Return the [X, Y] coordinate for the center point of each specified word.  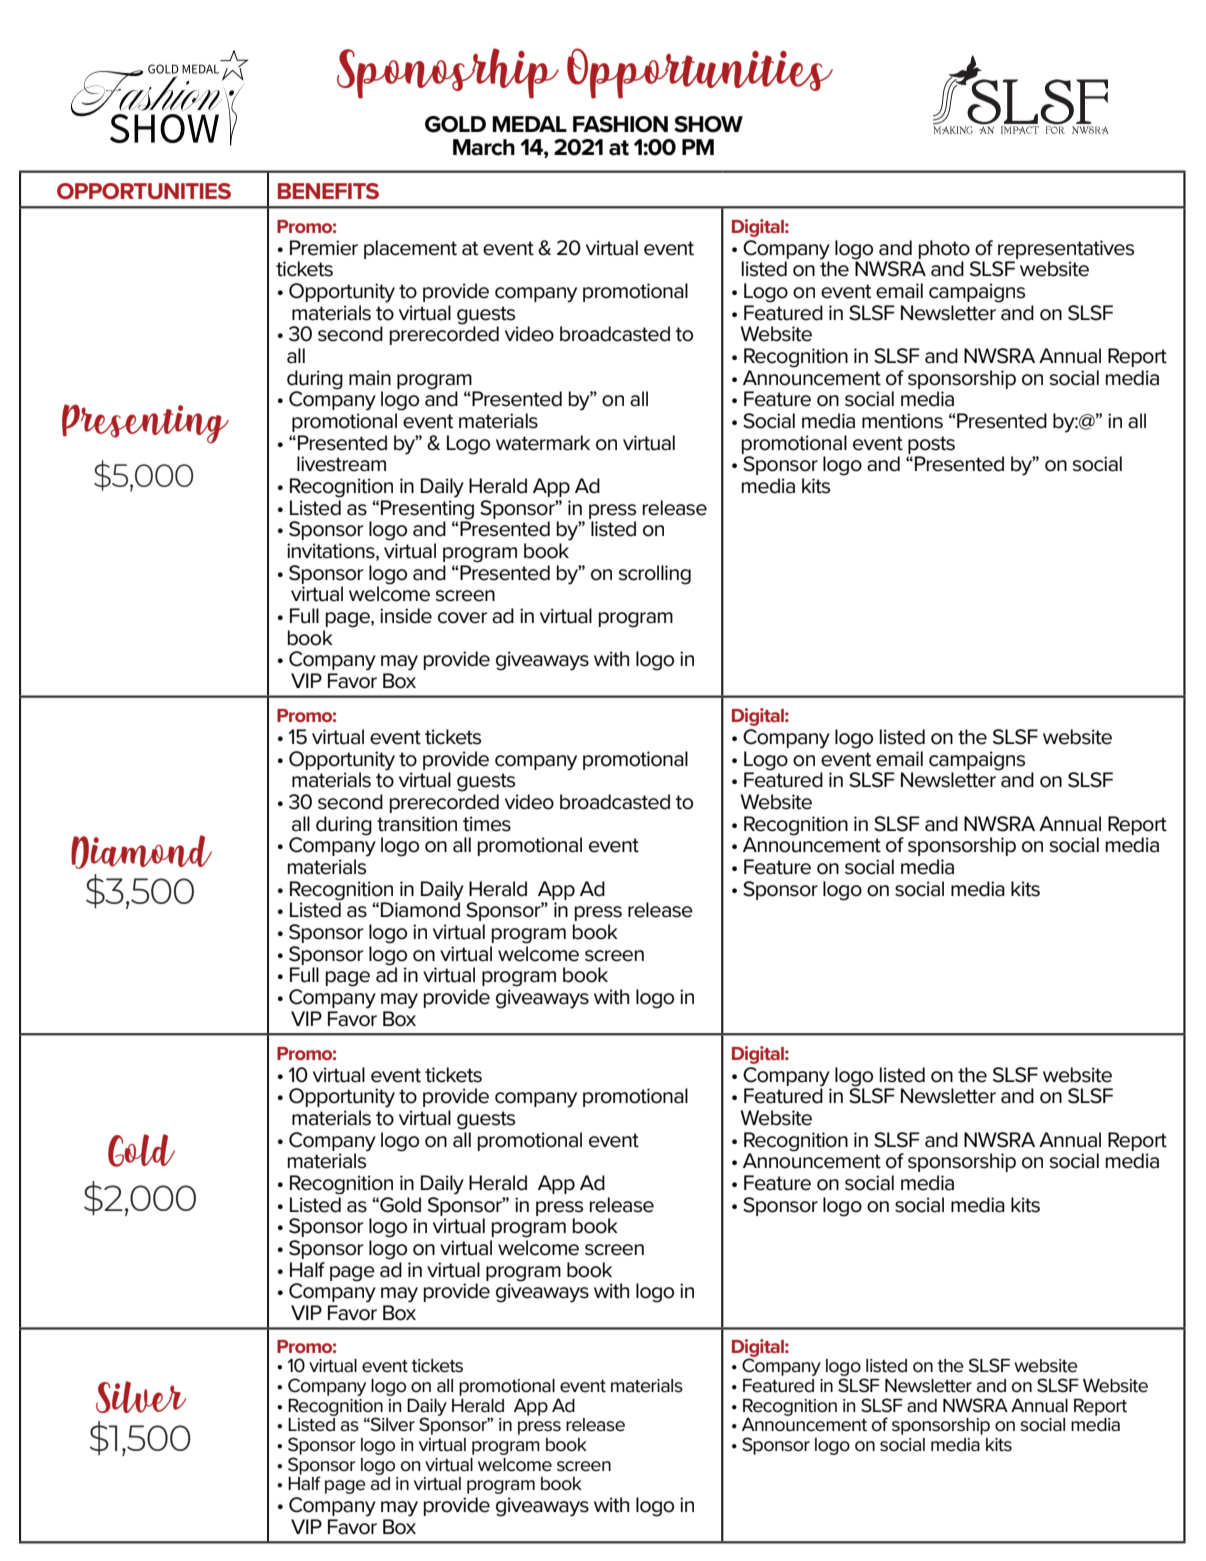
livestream [341, 464]
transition [417, 824]
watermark [543, 443]
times [487, 824]
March [484, 147]
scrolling [654, 575]
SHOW [708, 124]
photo [944, 249]
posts [931, 445]
